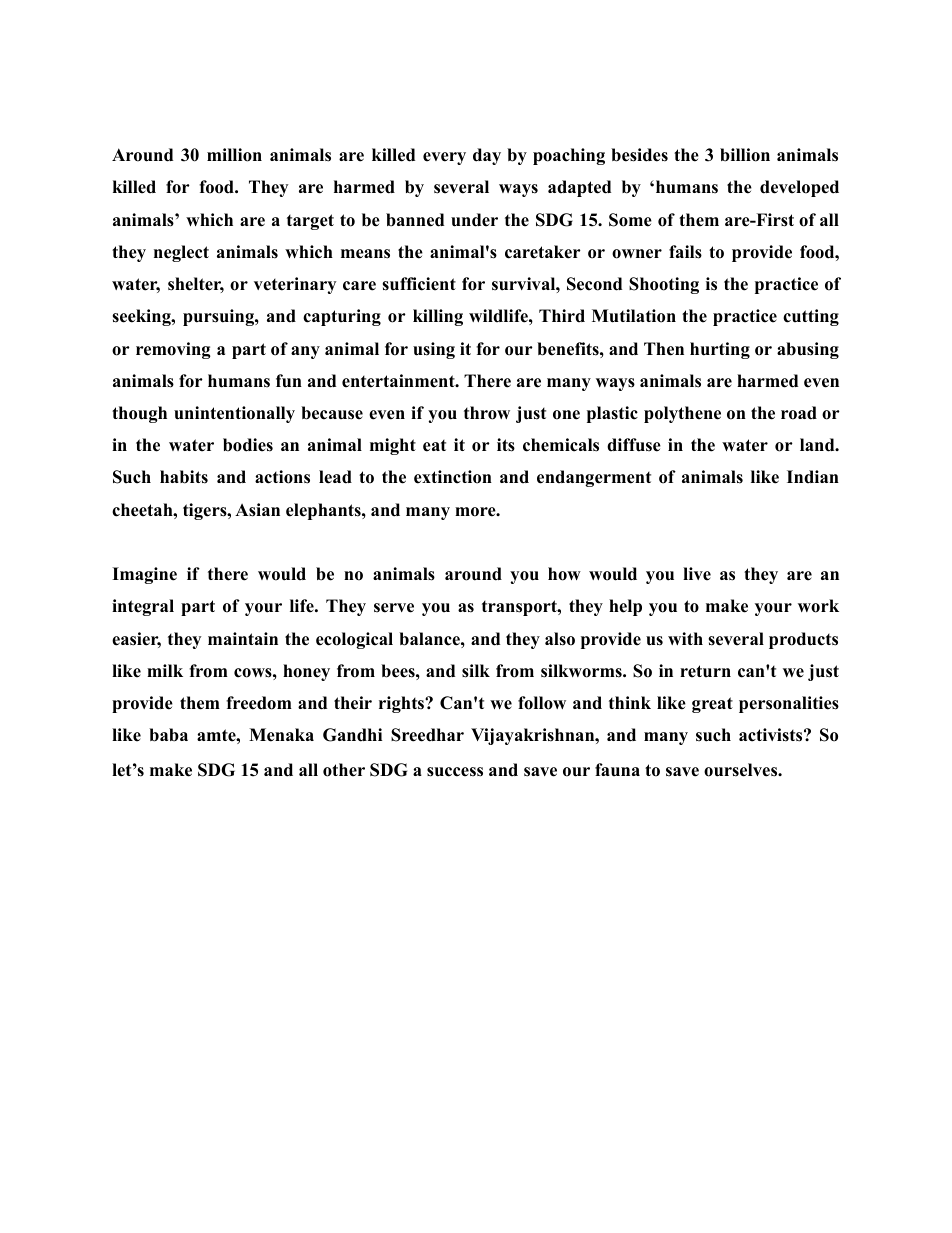 This page has width=952, height=1233. Describe the element at coordinates (455, 772) in the page. I see `success` at that location.
